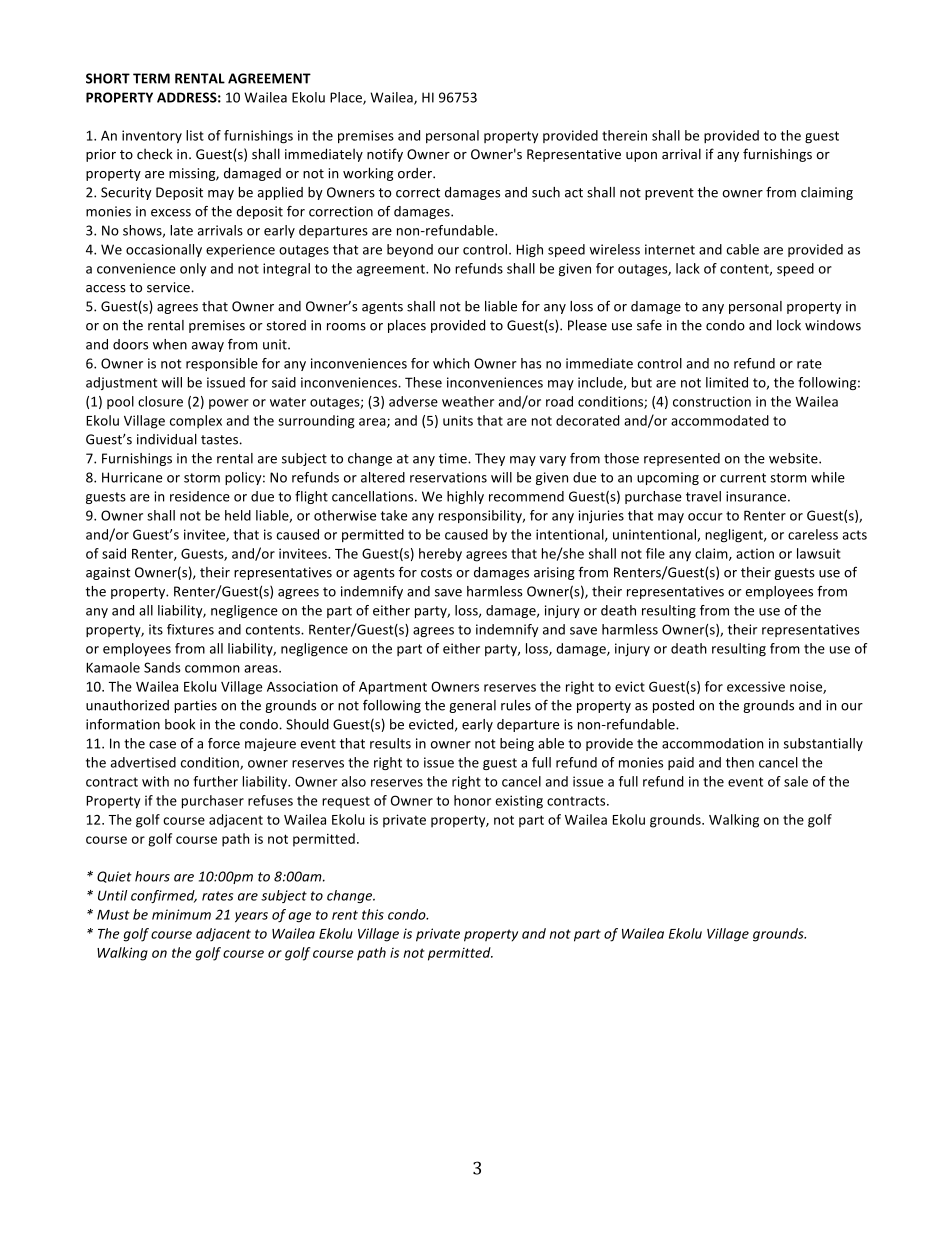  I want to click on beyond, so click(410, 250).
